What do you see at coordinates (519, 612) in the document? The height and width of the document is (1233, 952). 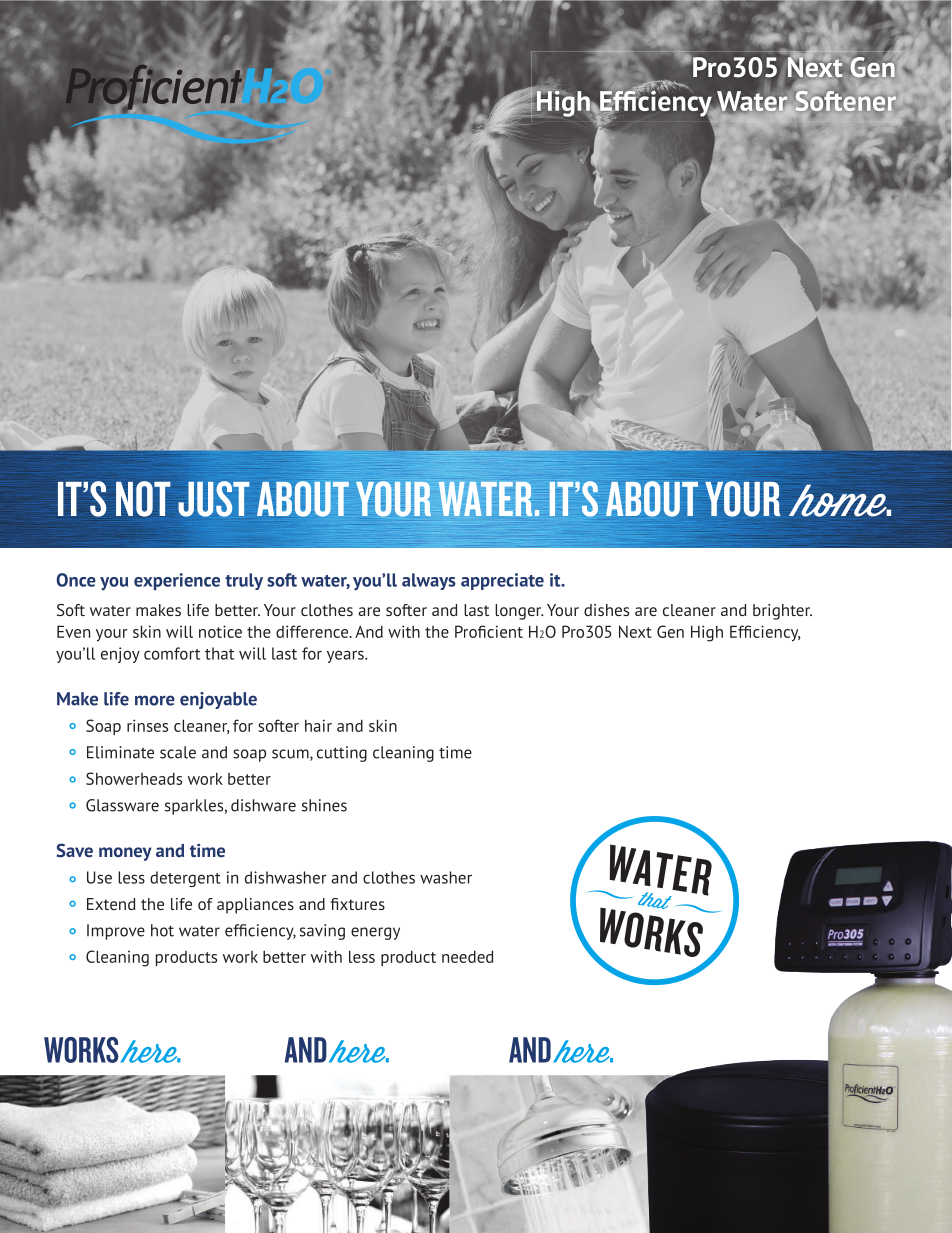 I see `longer` at bounding box center [519, 612].
